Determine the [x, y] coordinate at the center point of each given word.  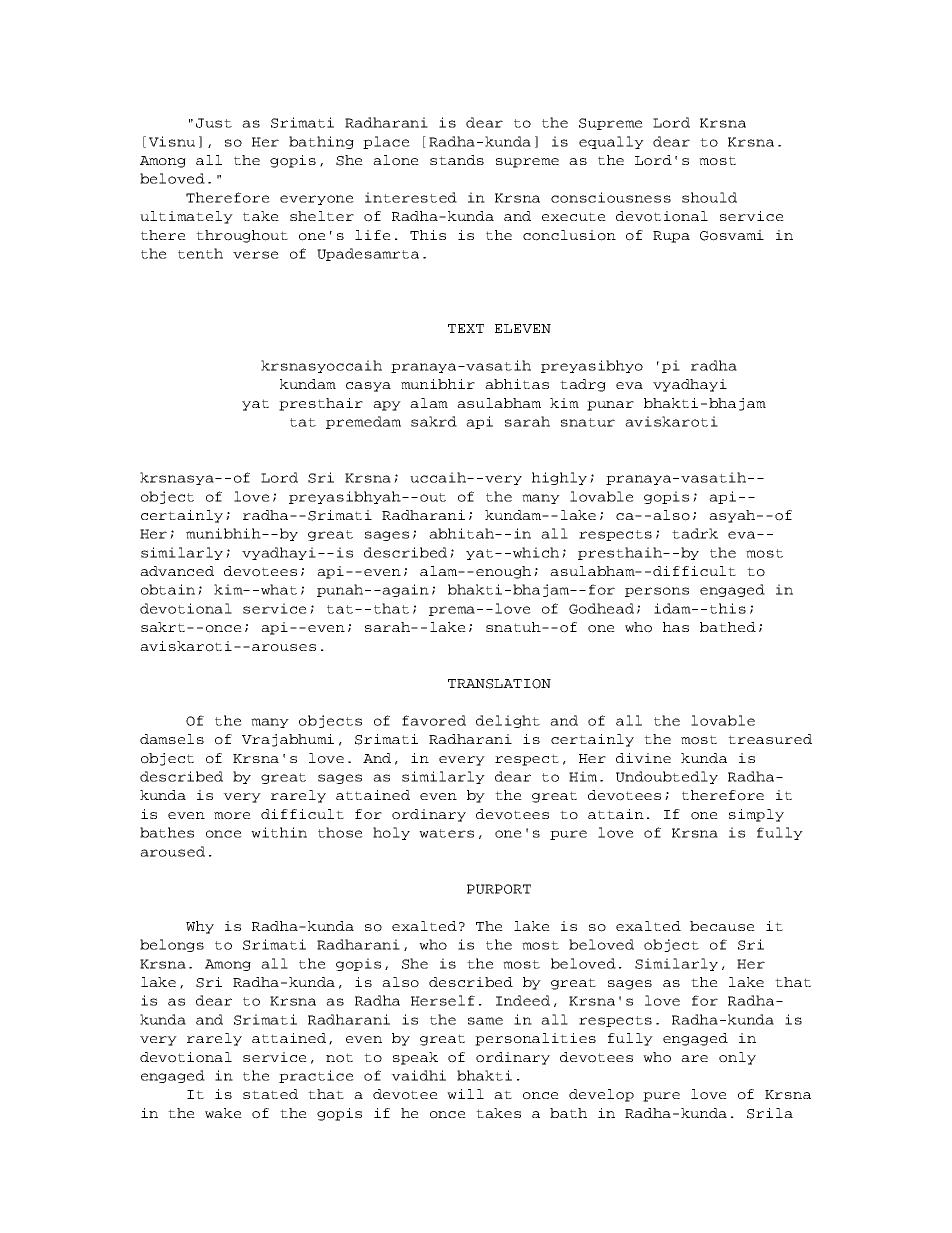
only [737, 1058]
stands [457, 160]
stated [270, 1094]
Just [214, 123]
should [709, 197]
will [465, 1094]
